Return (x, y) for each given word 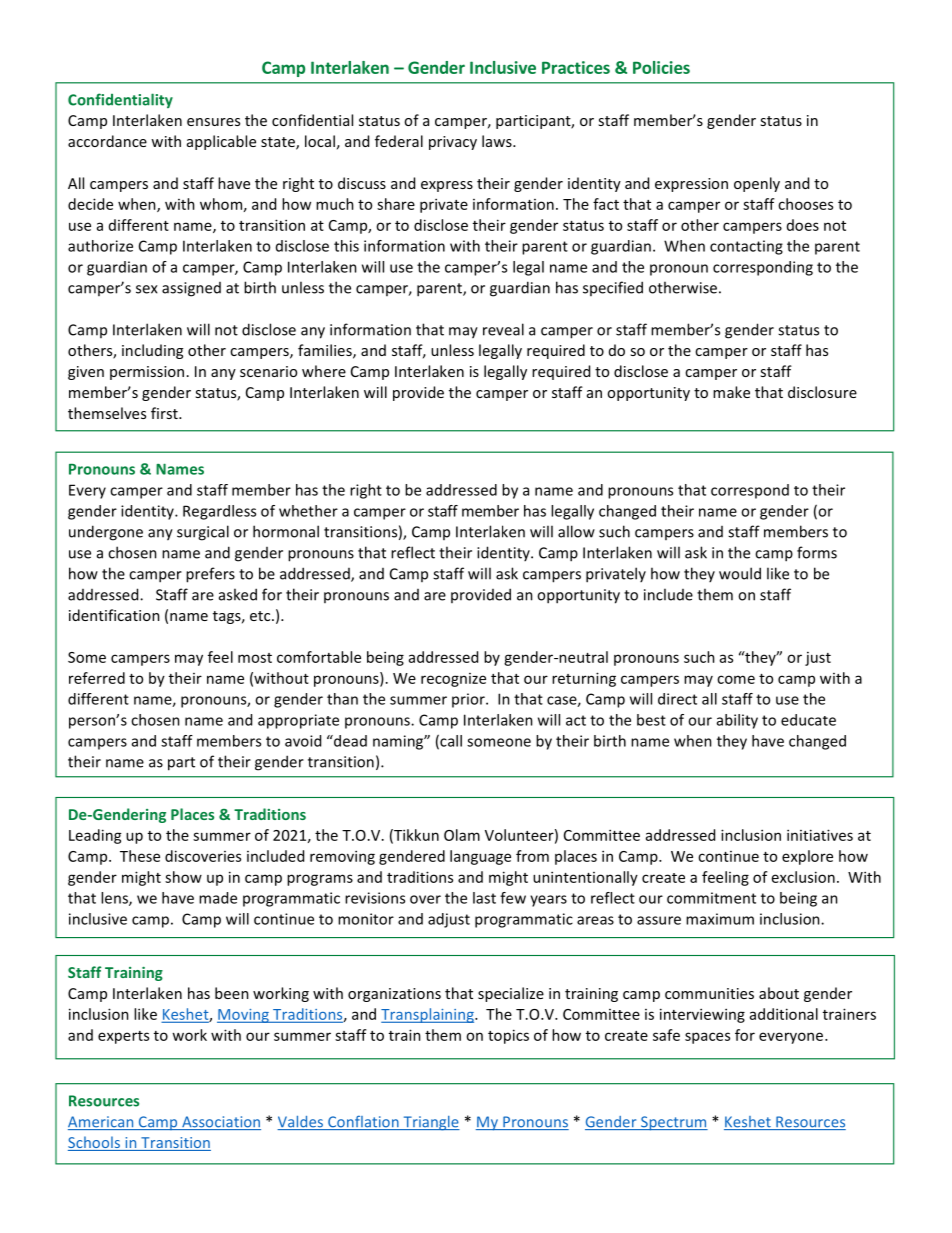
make (731, 392)
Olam (462, 835)
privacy (453, 143)
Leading (95, 836)
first (165, 413)
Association (220, 1123)
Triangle (430, 1123)
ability (737, 721)
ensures (213, 122)
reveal (503, 329)
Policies (661, 67)
